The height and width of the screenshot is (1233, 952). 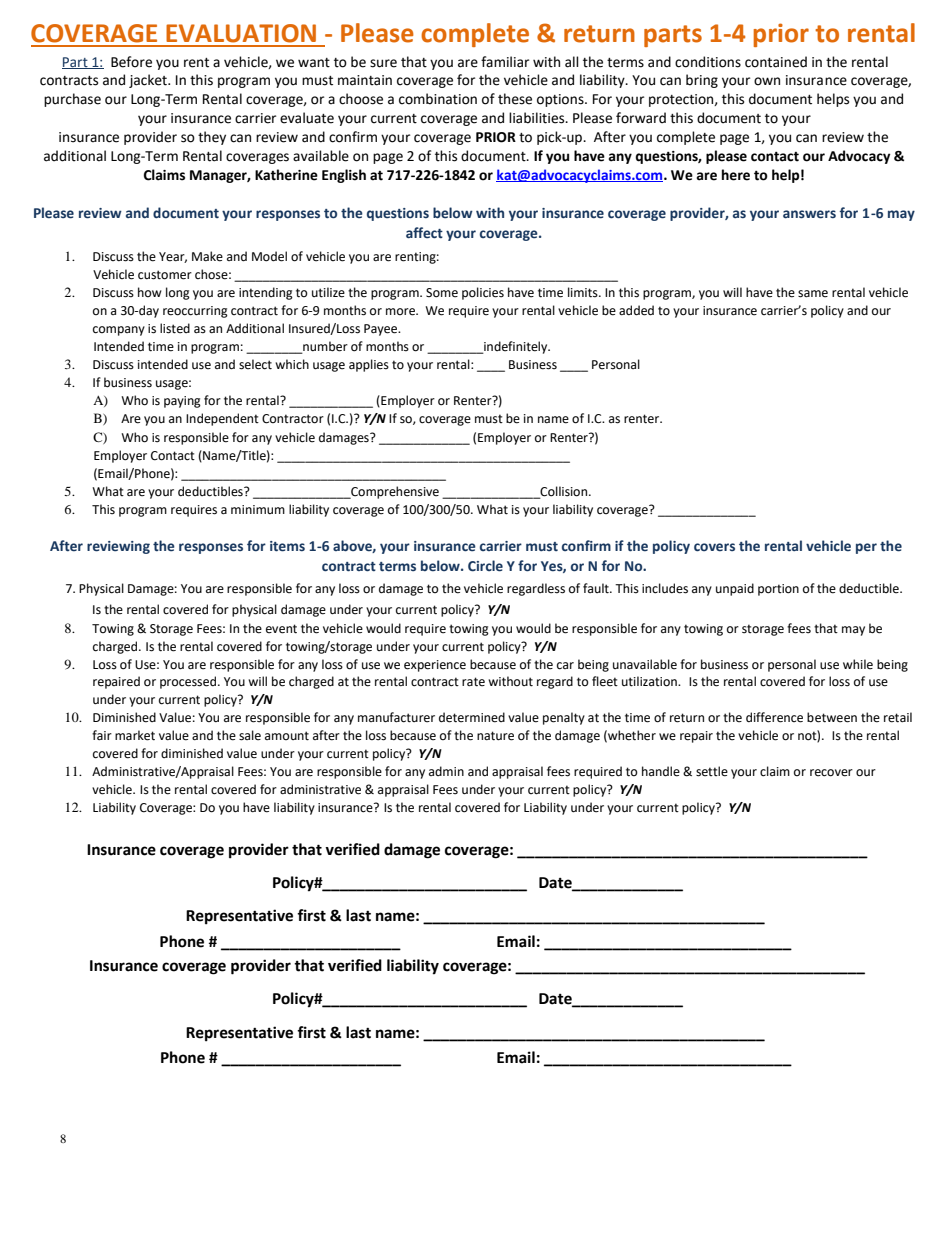 I want to click on minimum, so click(x=258, y=509).
